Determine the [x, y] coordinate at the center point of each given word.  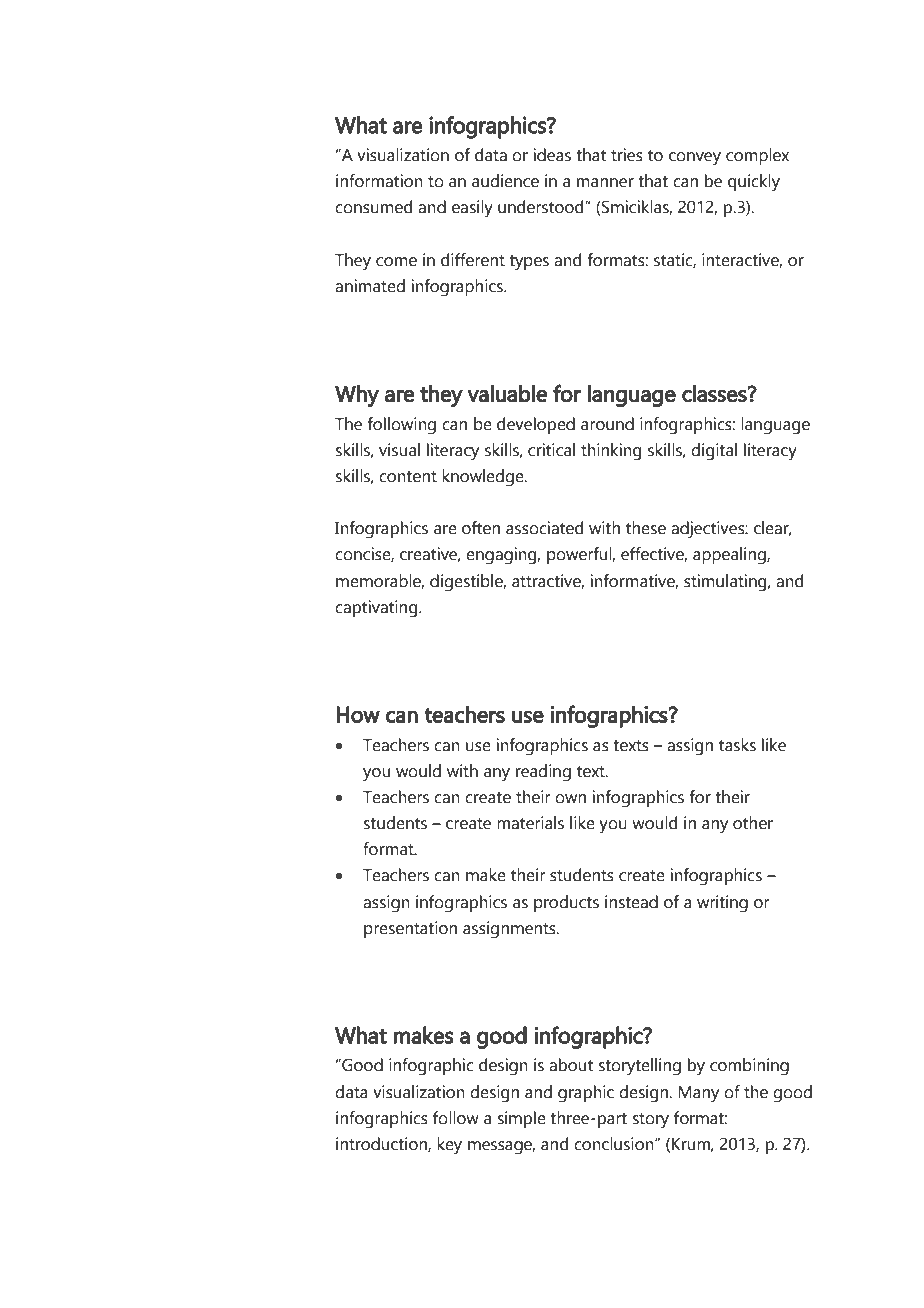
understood [542, 207]
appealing [730, 556]
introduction [382, 1144]
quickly [754, 183]
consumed [373, 207]
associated [544, 528]
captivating [377, 609]
